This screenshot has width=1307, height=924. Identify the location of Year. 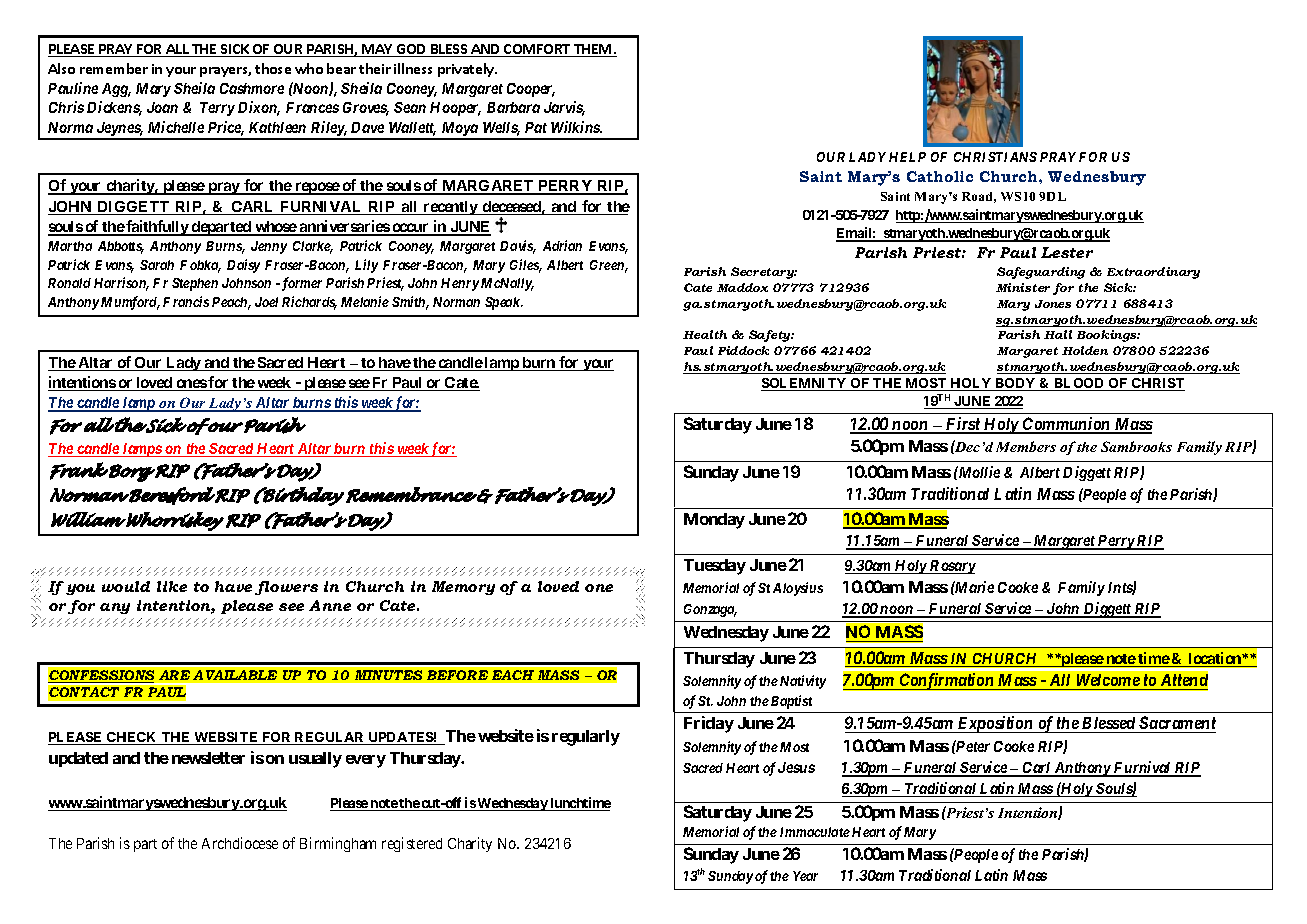
(805, 876).
